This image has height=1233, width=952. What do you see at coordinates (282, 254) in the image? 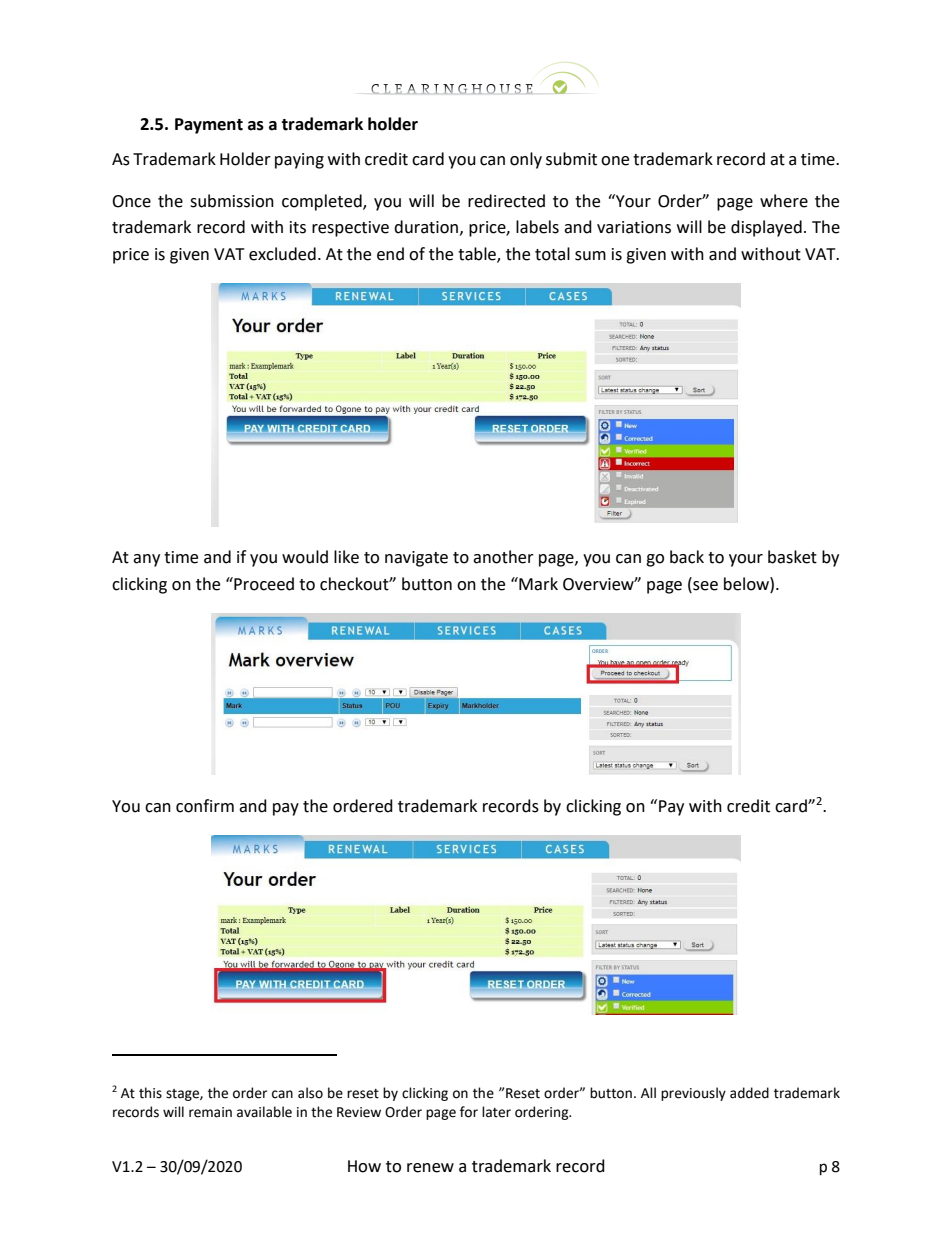
I see `excluded` at bounding box center [282, 254].
